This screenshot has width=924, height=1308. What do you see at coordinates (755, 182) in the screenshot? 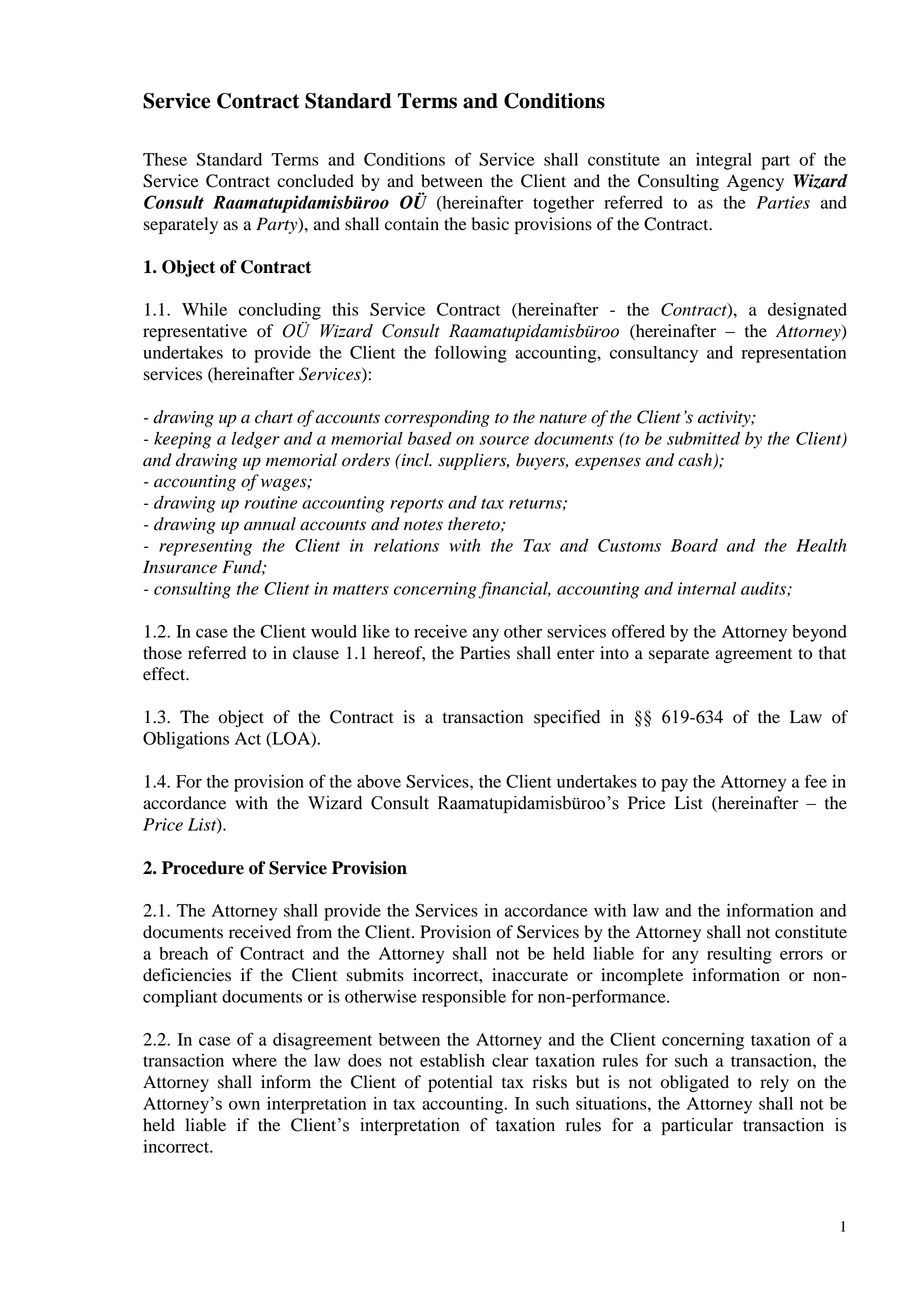
I see `Agency` at bounding box center [755, 182].
